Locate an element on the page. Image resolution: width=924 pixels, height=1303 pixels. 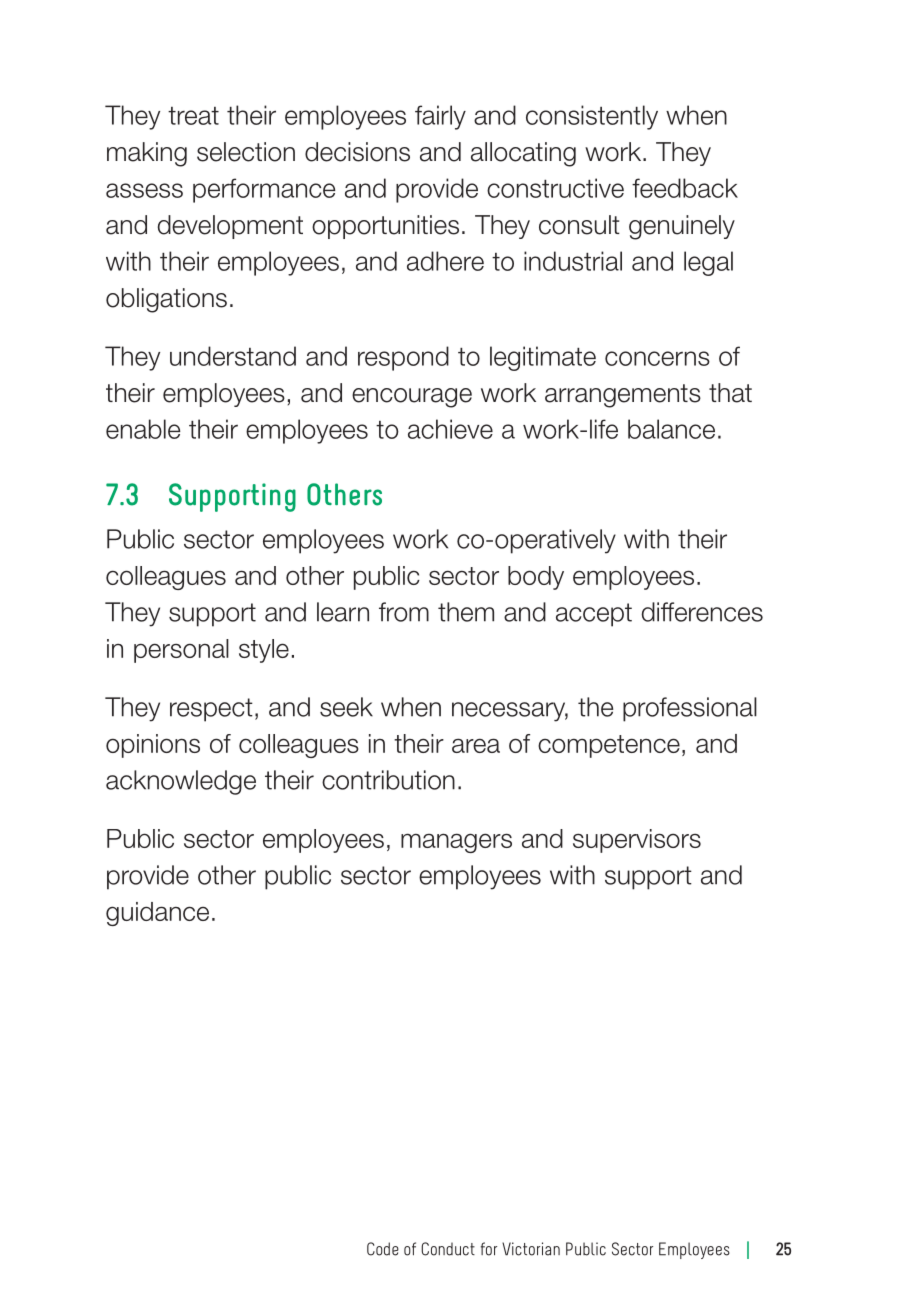
them is located at coordinates (466, 612).
